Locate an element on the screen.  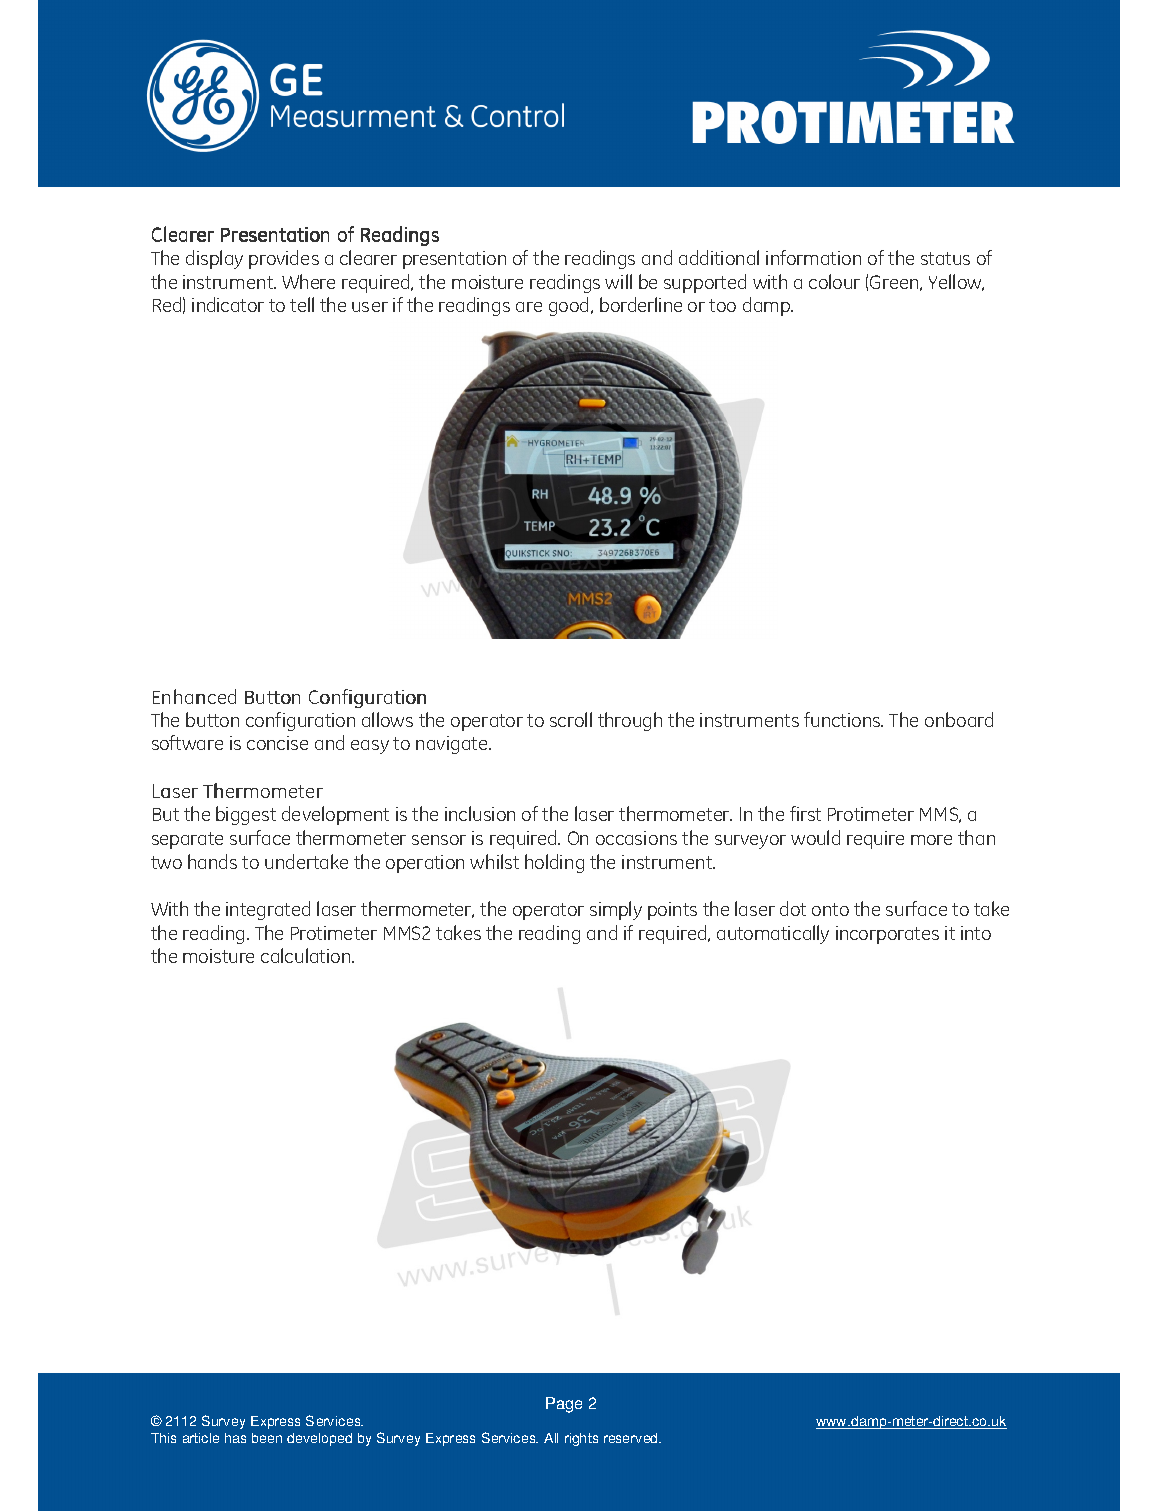
good is located at coordinates (570, 306).
